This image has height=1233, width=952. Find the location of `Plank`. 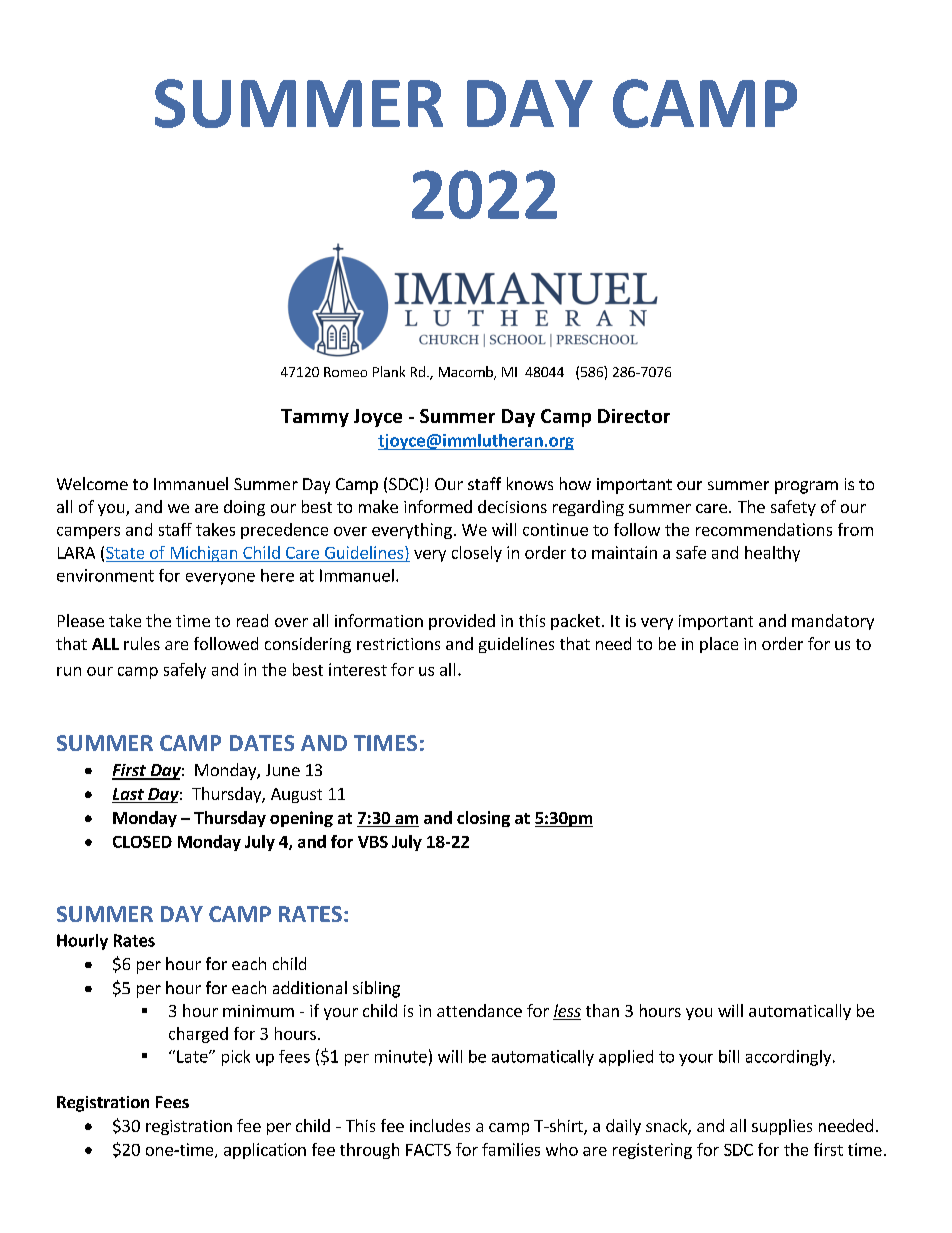

Plank is located at coordinates (389, 371).
